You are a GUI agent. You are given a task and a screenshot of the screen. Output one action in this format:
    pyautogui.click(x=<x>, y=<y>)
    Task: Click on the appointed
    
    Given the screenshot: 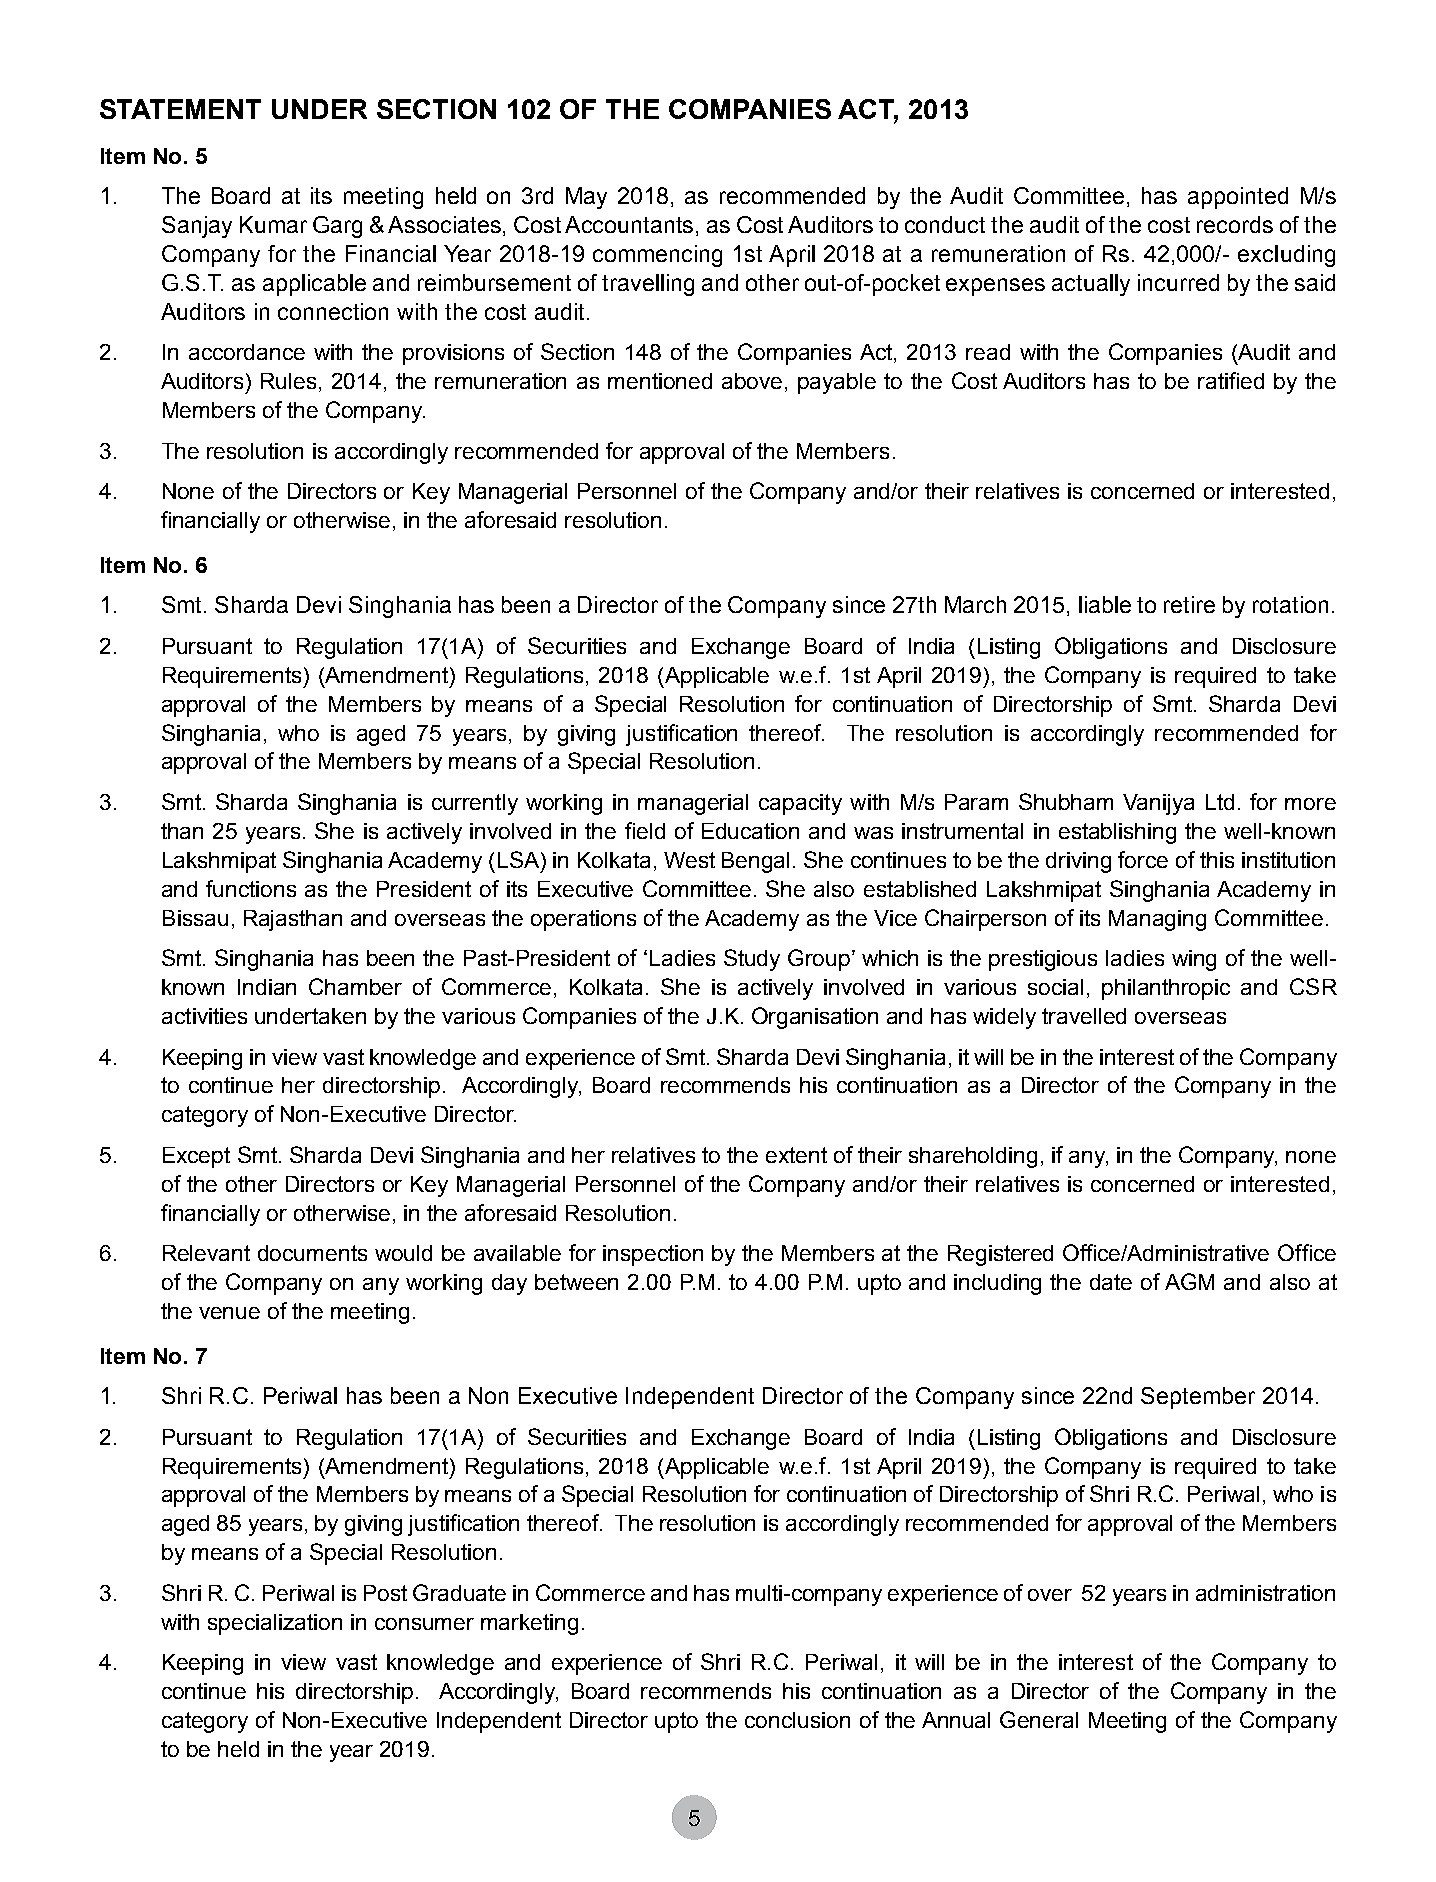 What is the action you would take?
    pyautogui.click(x=1238, y=198)
